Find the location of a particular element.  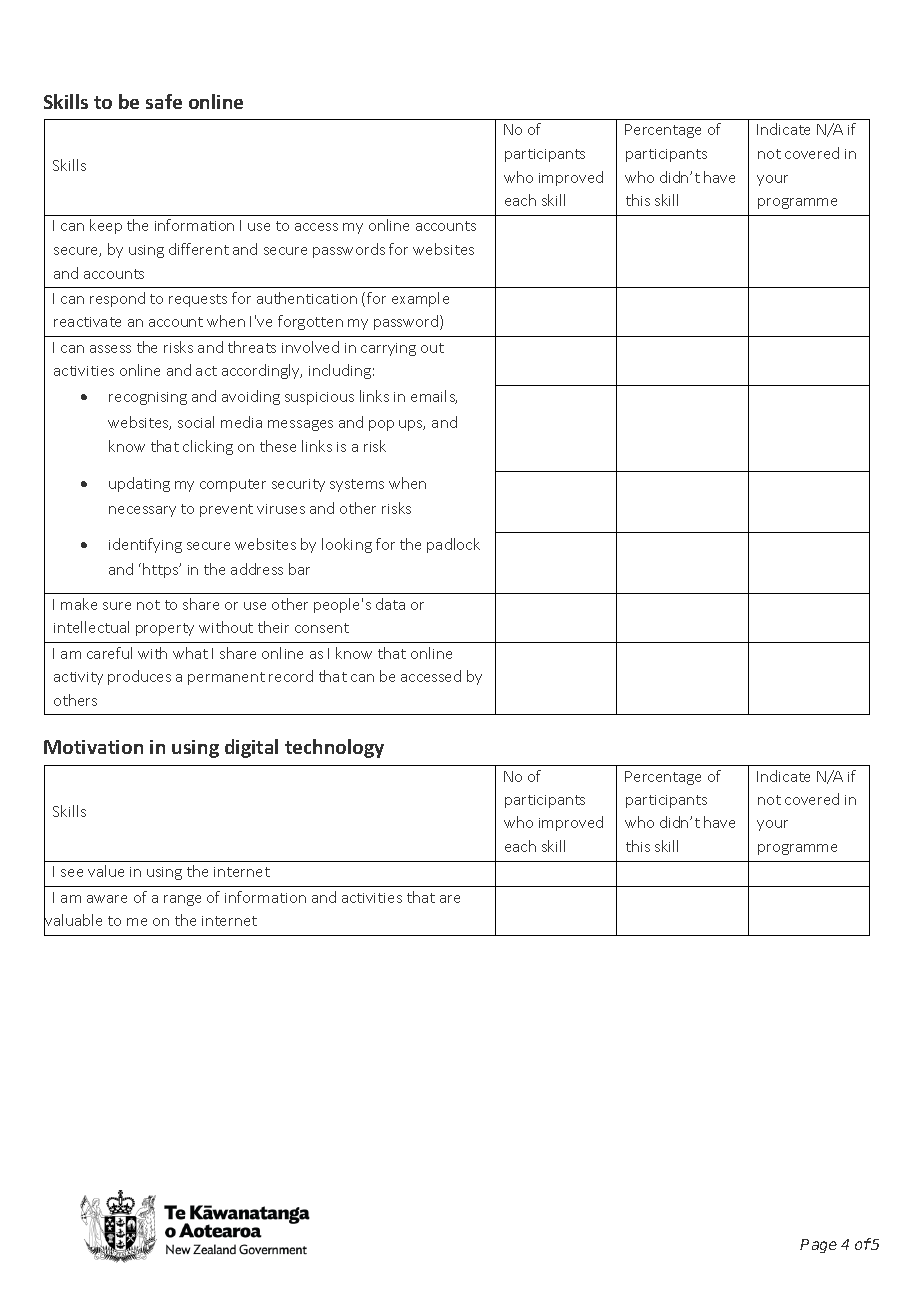

produces is located at coordinates (139, 677).
